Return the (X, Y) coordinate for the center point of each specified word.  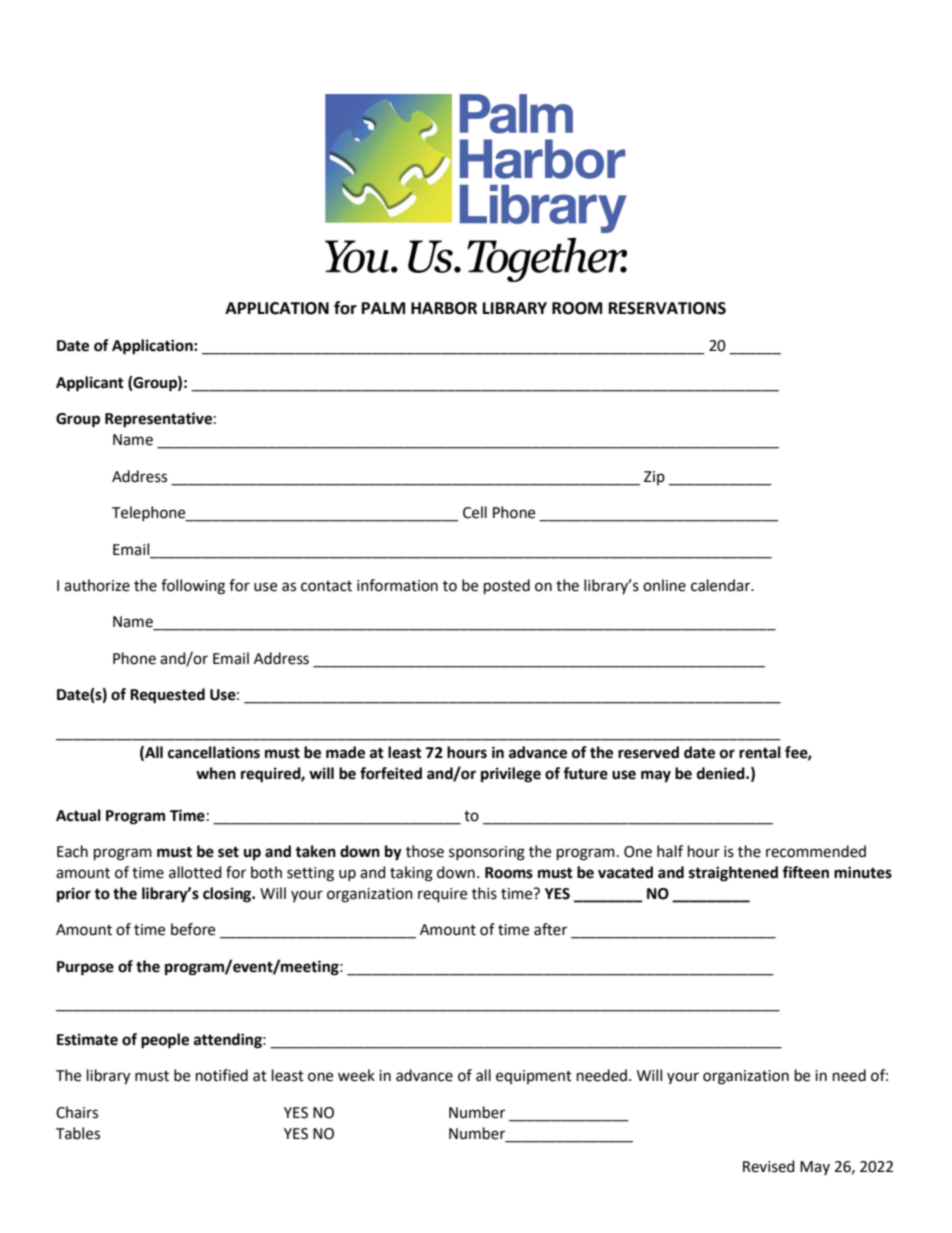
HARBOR (444, 308)
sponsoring (487, 853)
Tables (78, 1133)
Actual (78, 815)
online (664, 585)
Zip (654, 478)
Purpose (85, 968)
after (550, 929)
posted (507, 587)
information (397, 585)
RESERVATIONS (667, 308)
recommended (816, 851)
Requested (167, 696)
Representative (158, 420)
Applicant (90, 384)
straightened (733, 874)
